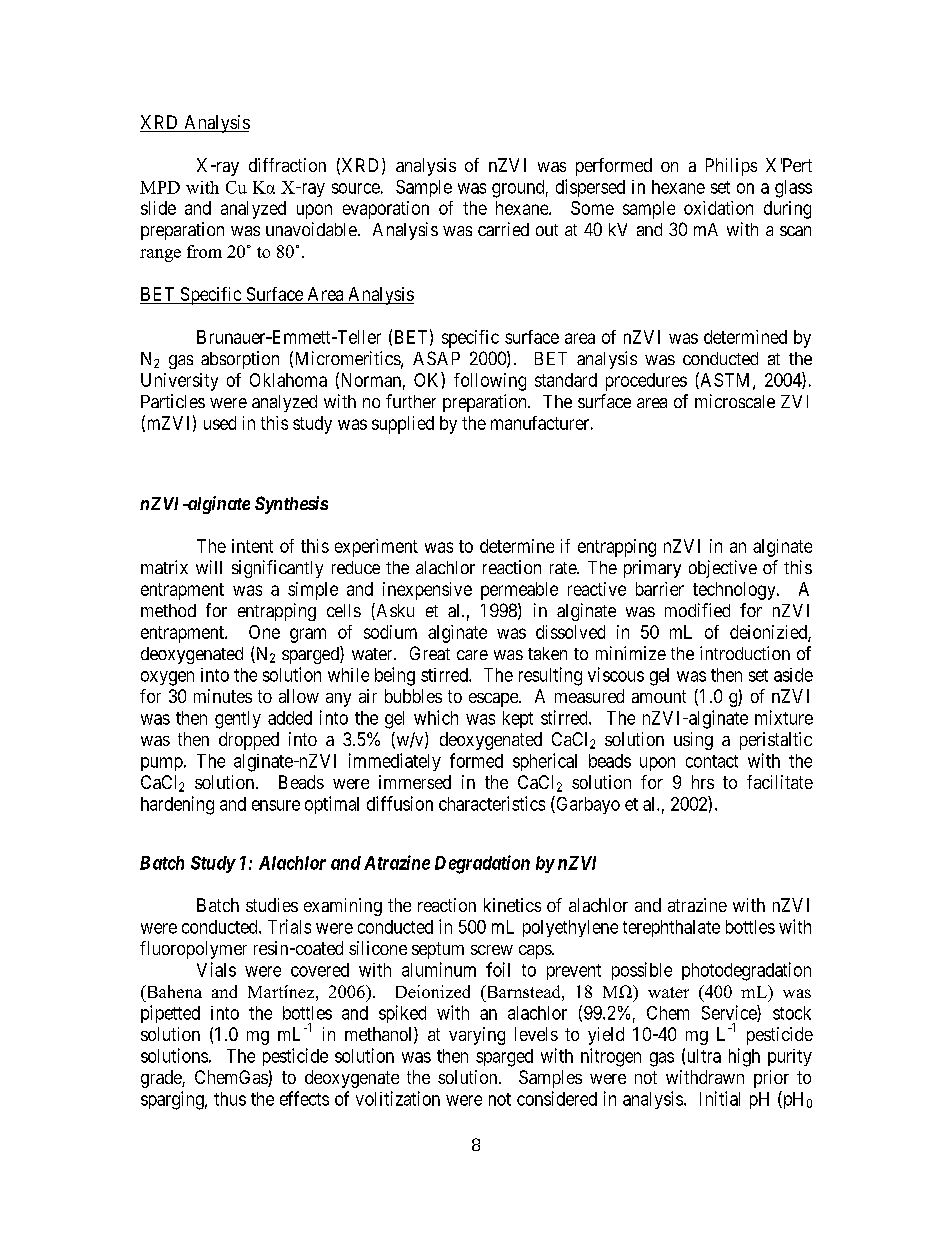 The image size is (952, 1233). I want to click on hrs, so click(703, 782).
